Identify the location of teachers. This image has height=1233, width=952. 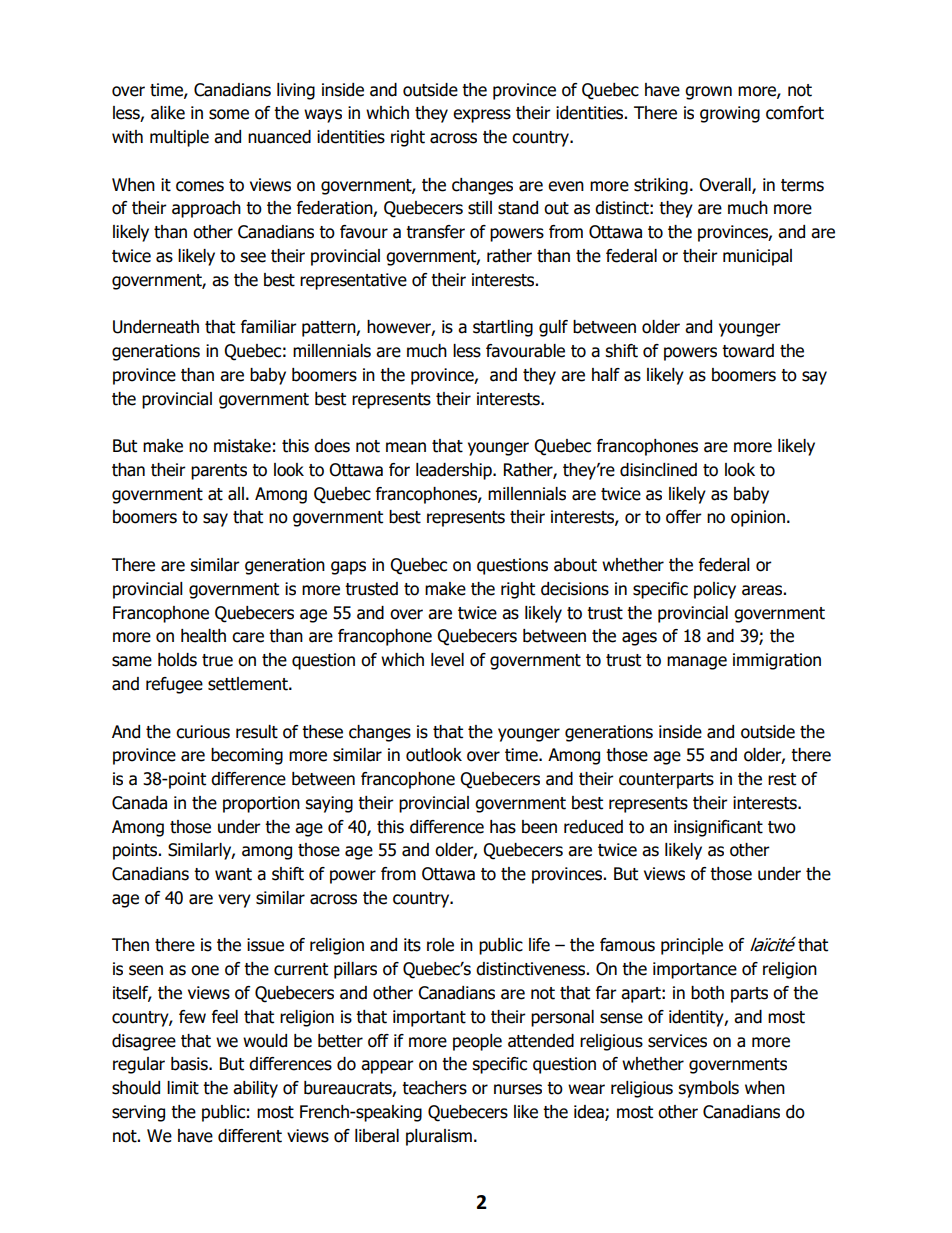
(434, 1088).
